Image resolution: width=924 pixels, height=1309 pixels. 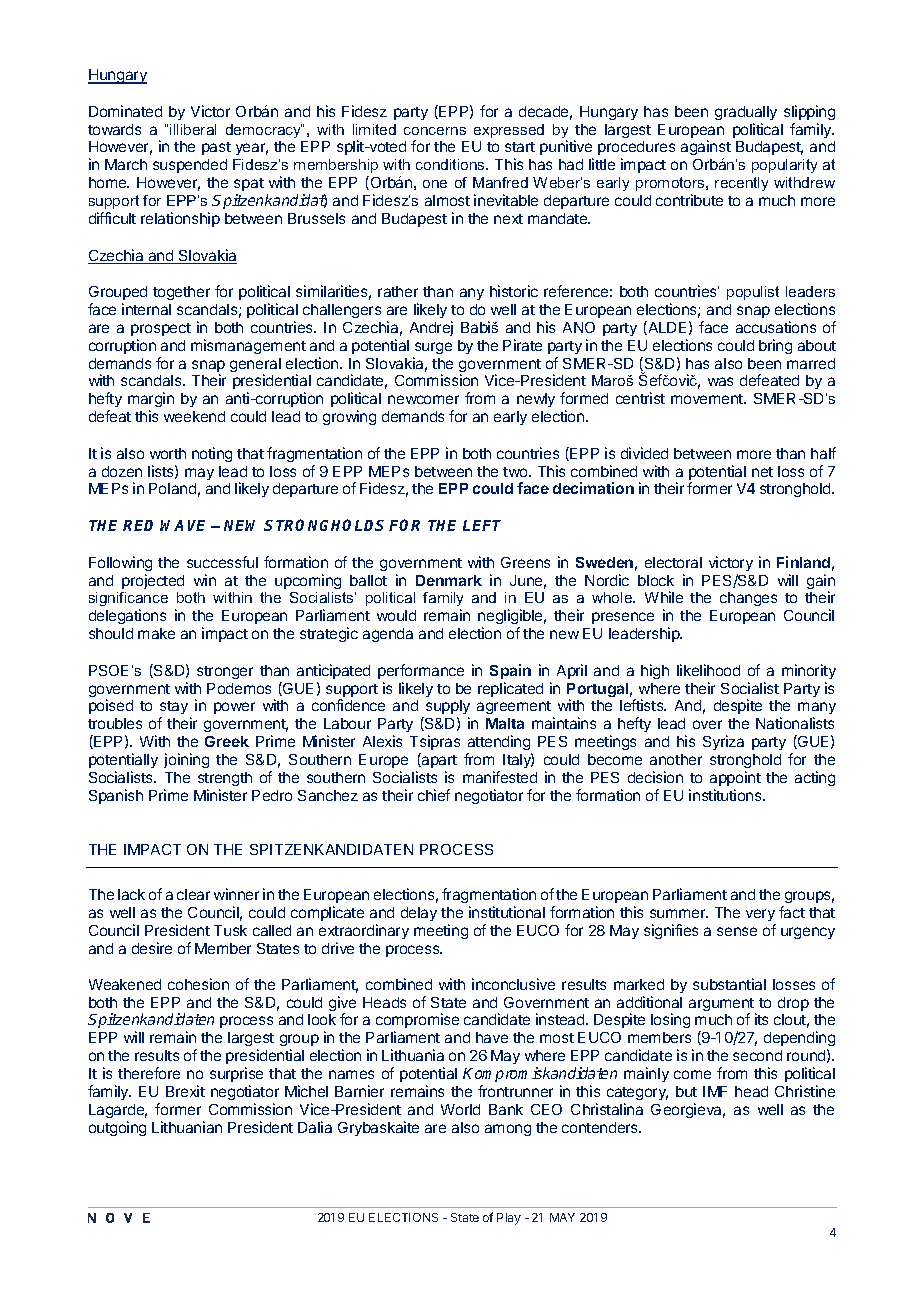 What do you see at coordinates (510, 671) in the screenshot?
I see `Spain` at bounding box center [510, 671].
